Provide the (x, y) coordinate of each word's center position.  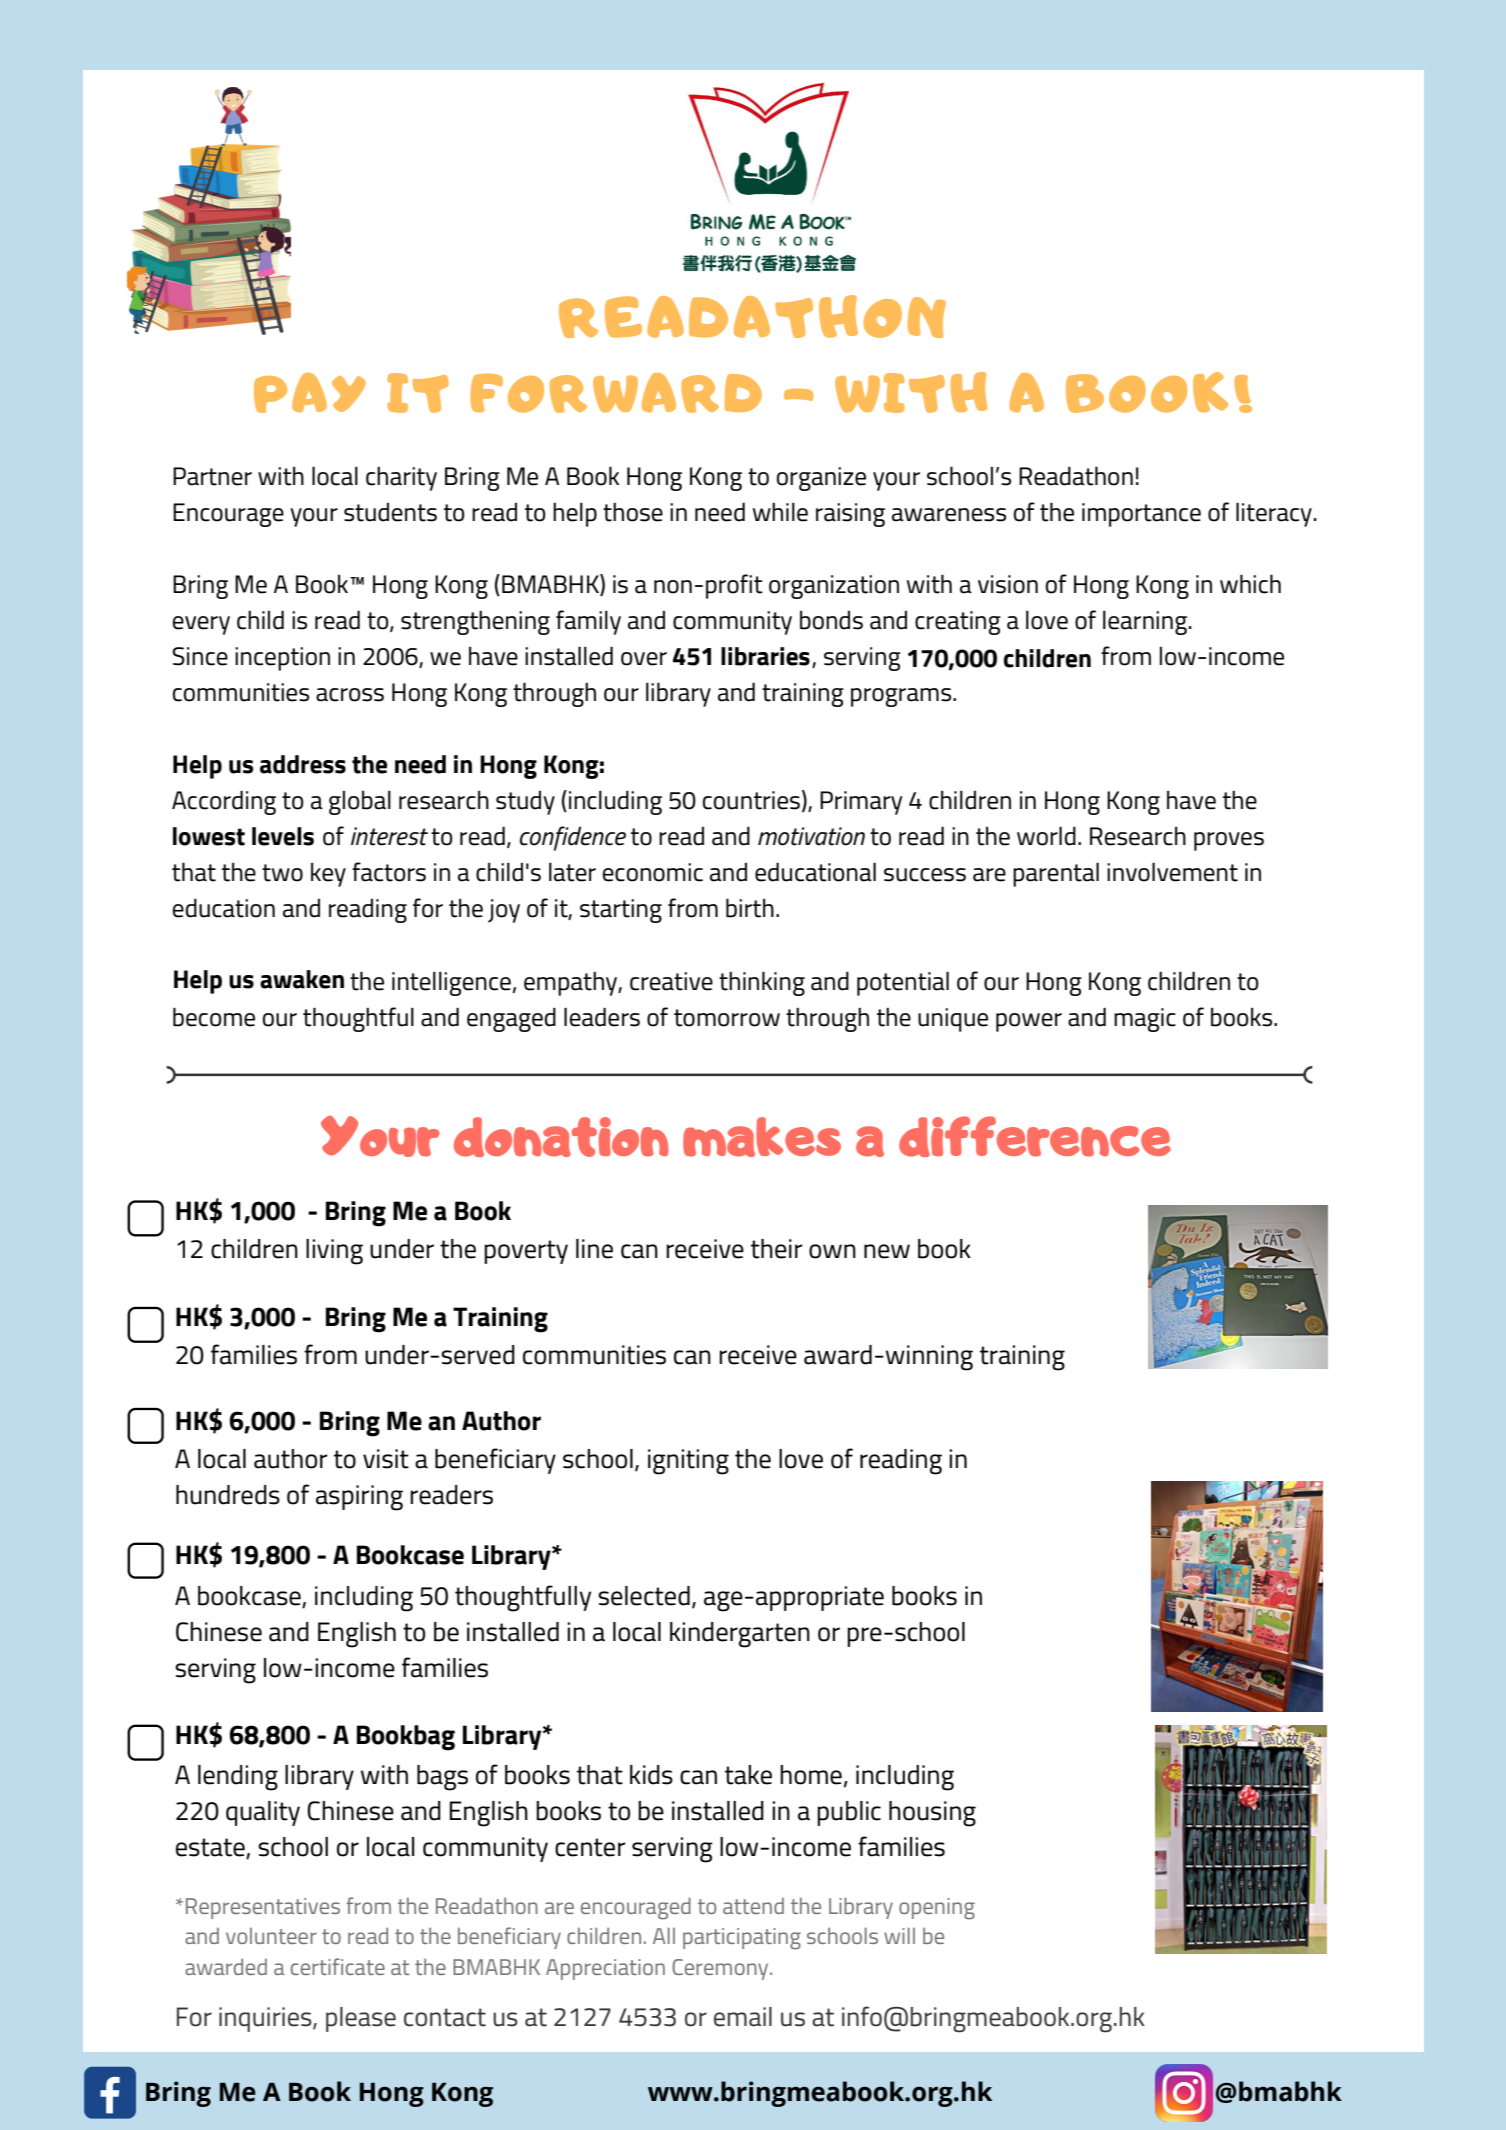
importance (1141, 515)
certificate (338, 1966)
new (887, 1251)
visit (386, 1459)
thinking (762, 983)
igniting (688, 1462)
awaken (302, 979)
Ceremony (721, 1969)
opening (937, 1909)
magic (1145, 1020)
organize (821, 479)
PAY (310, 393)
